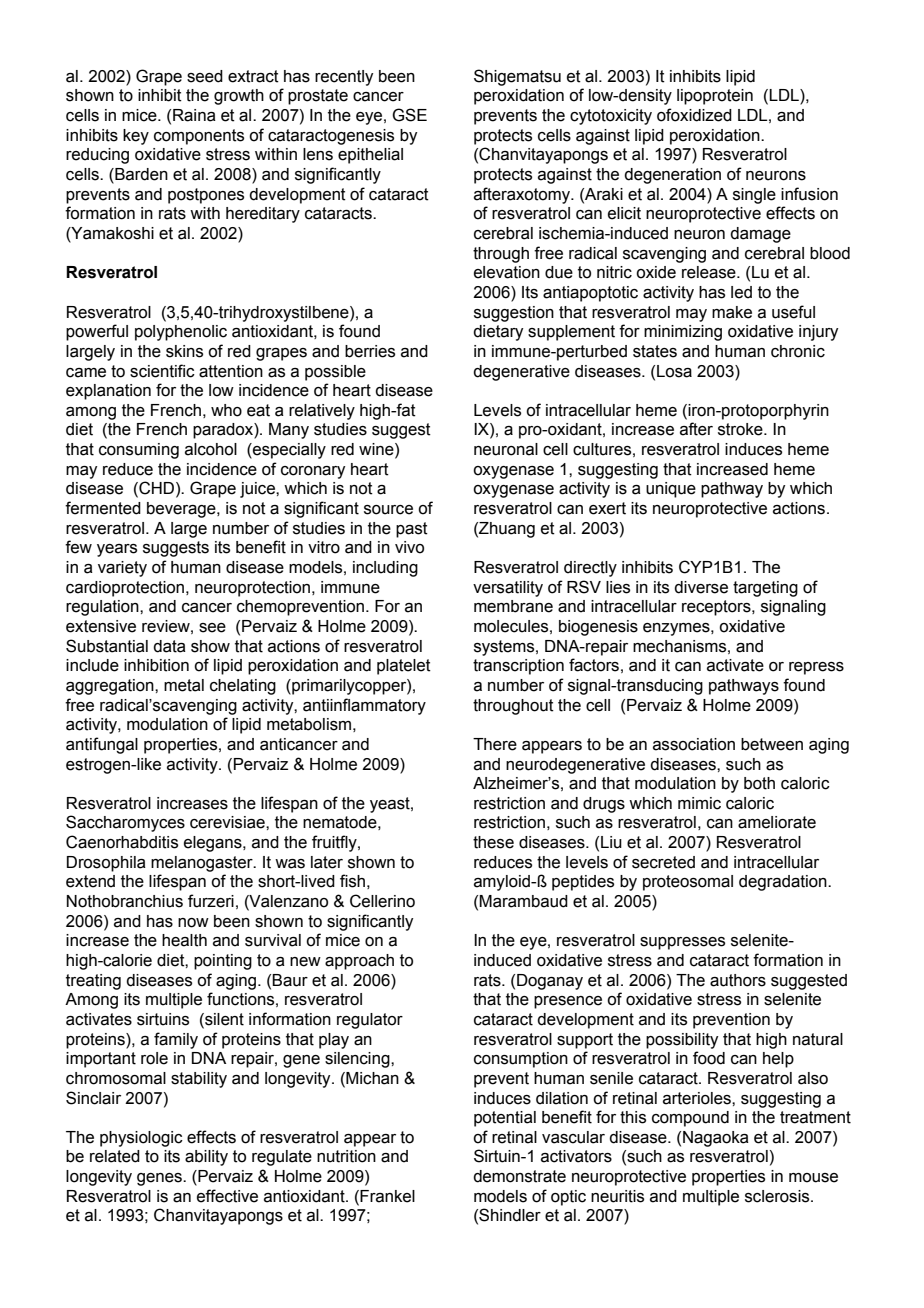 The image size is (924, 1308). I want to click on berries, so click(370, 351).
